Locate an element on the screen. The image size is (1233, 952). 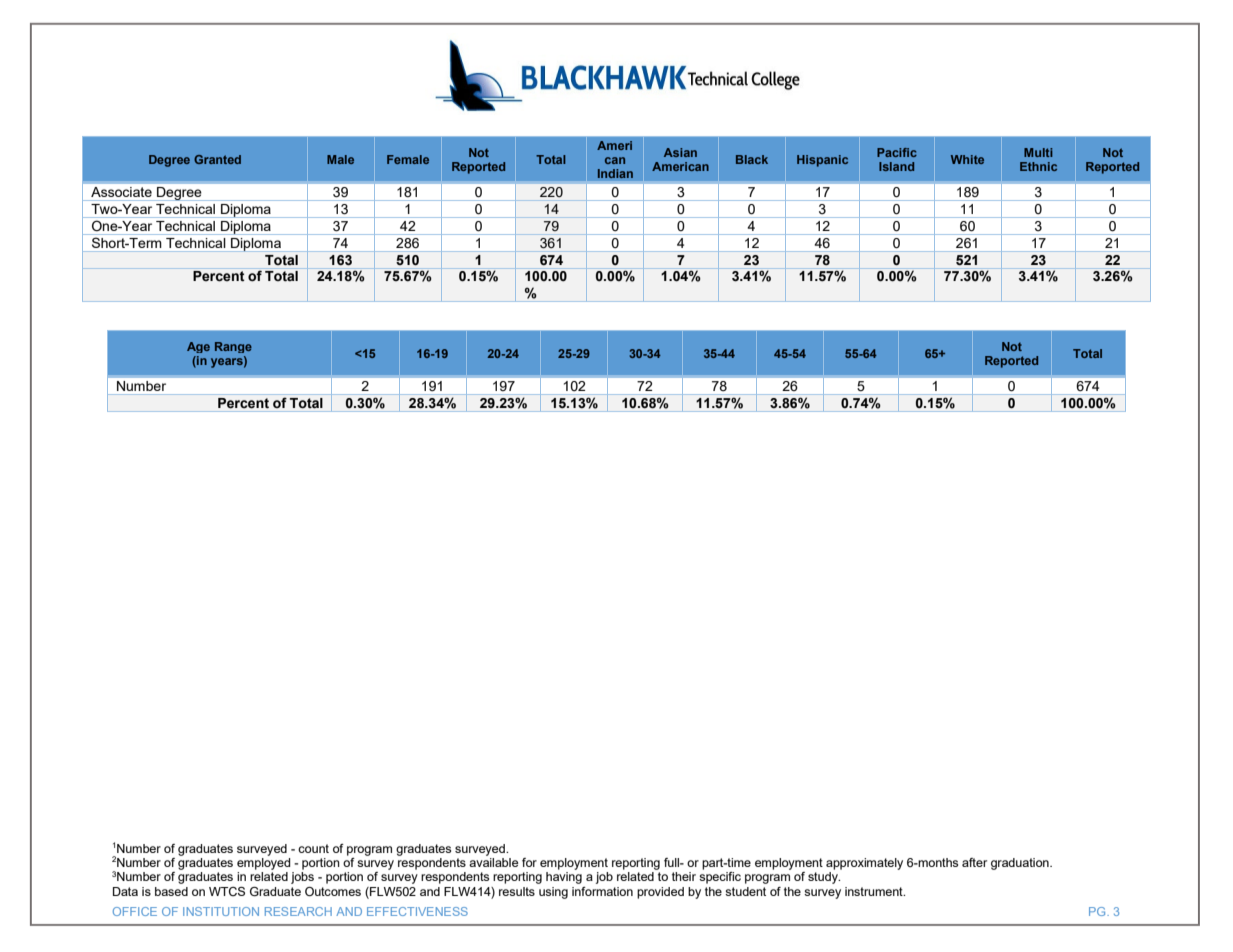
Age is located at coordinates (198, 347).
